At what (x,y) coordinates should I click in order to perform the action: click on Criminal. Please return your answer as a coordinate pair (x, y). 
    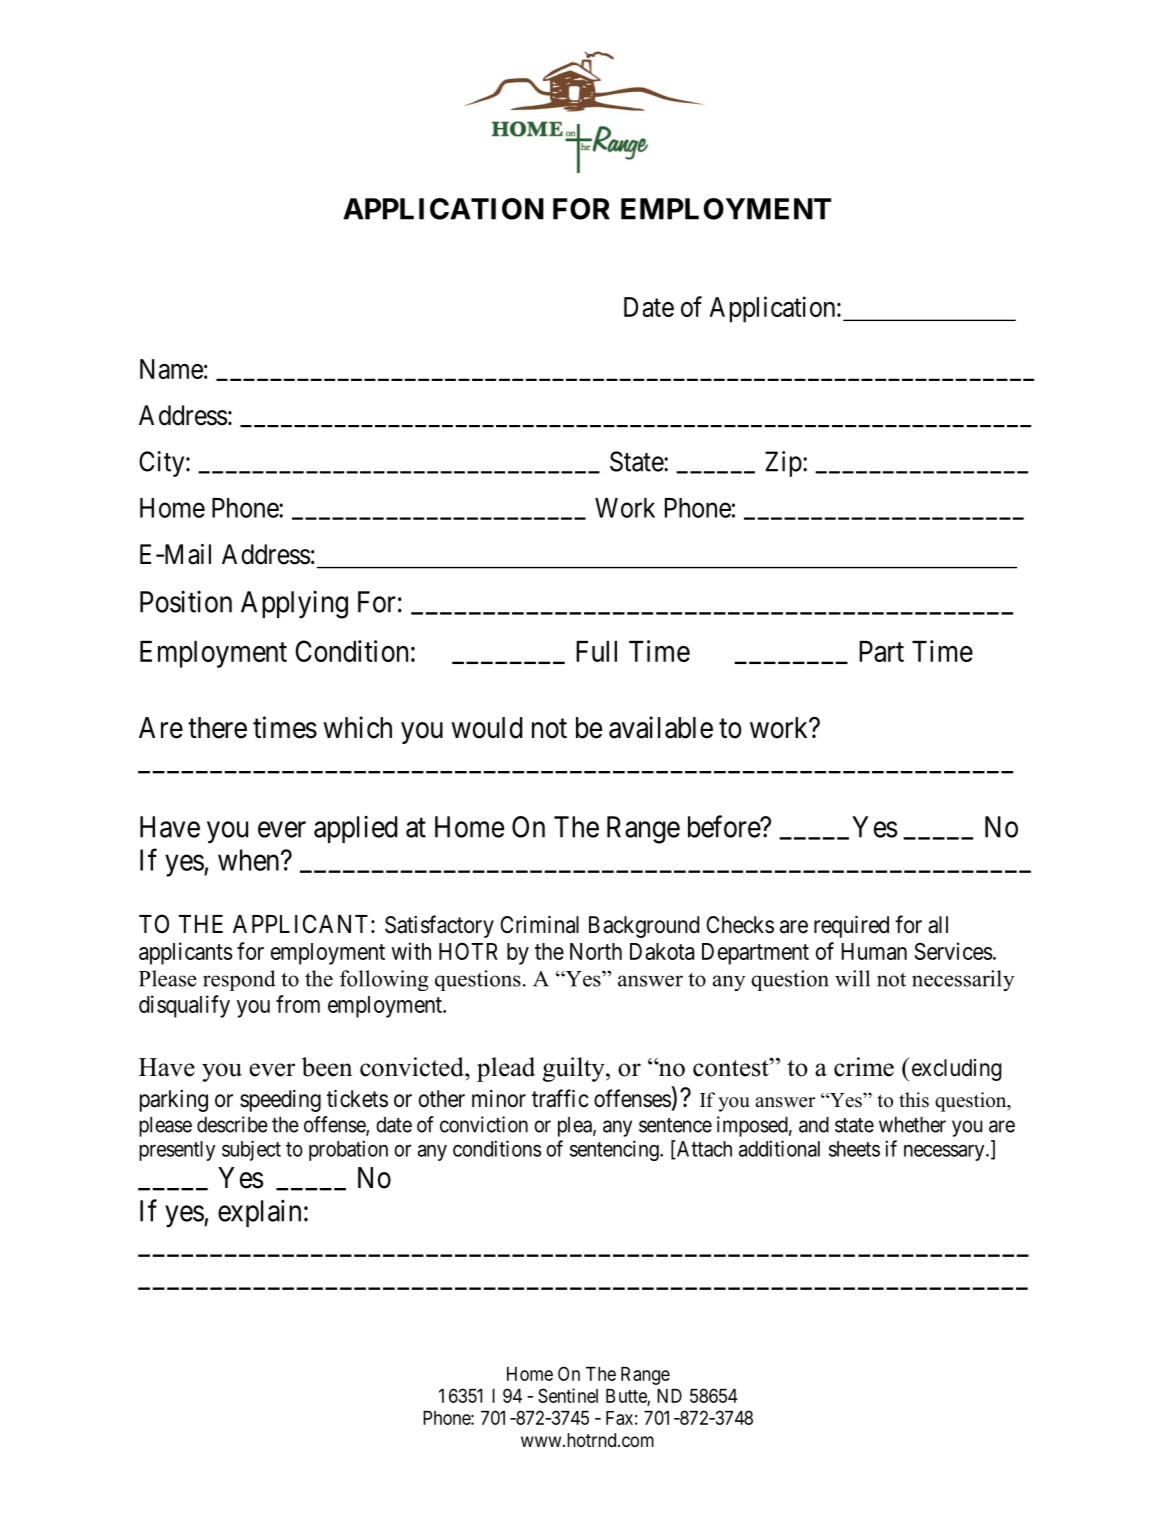
    Looking at the image, I should click on (539, 924).
